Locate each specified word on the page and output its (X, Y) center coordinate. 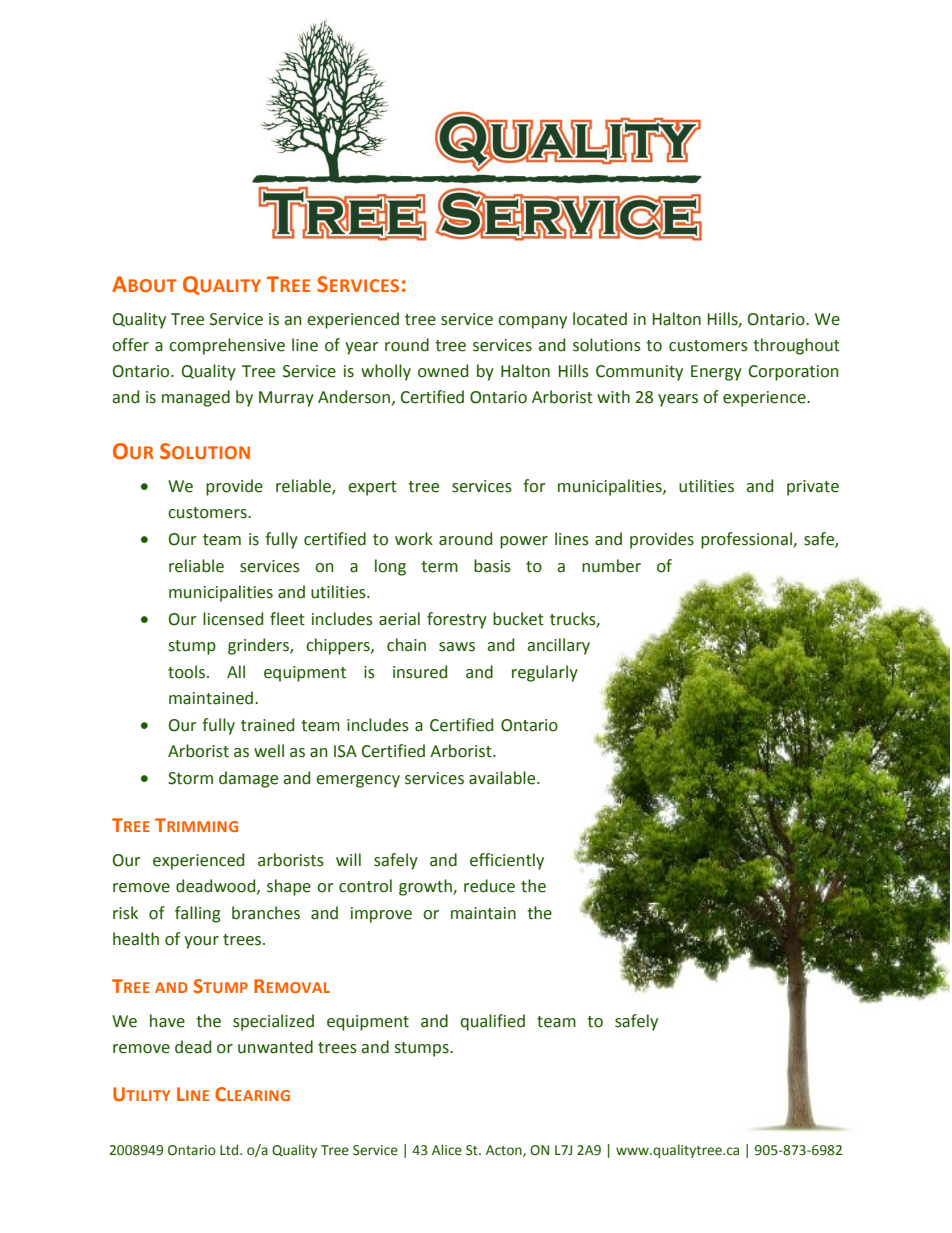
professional (747, 540)
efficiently (507, 861)
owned (443, 371)
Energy (716, 373)
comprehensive (227, 346)
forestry (457, 620)
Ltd (230, 1150)
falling (198, 914)
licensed (233, 619)
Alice (447, 1150)
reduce (489, 886)
